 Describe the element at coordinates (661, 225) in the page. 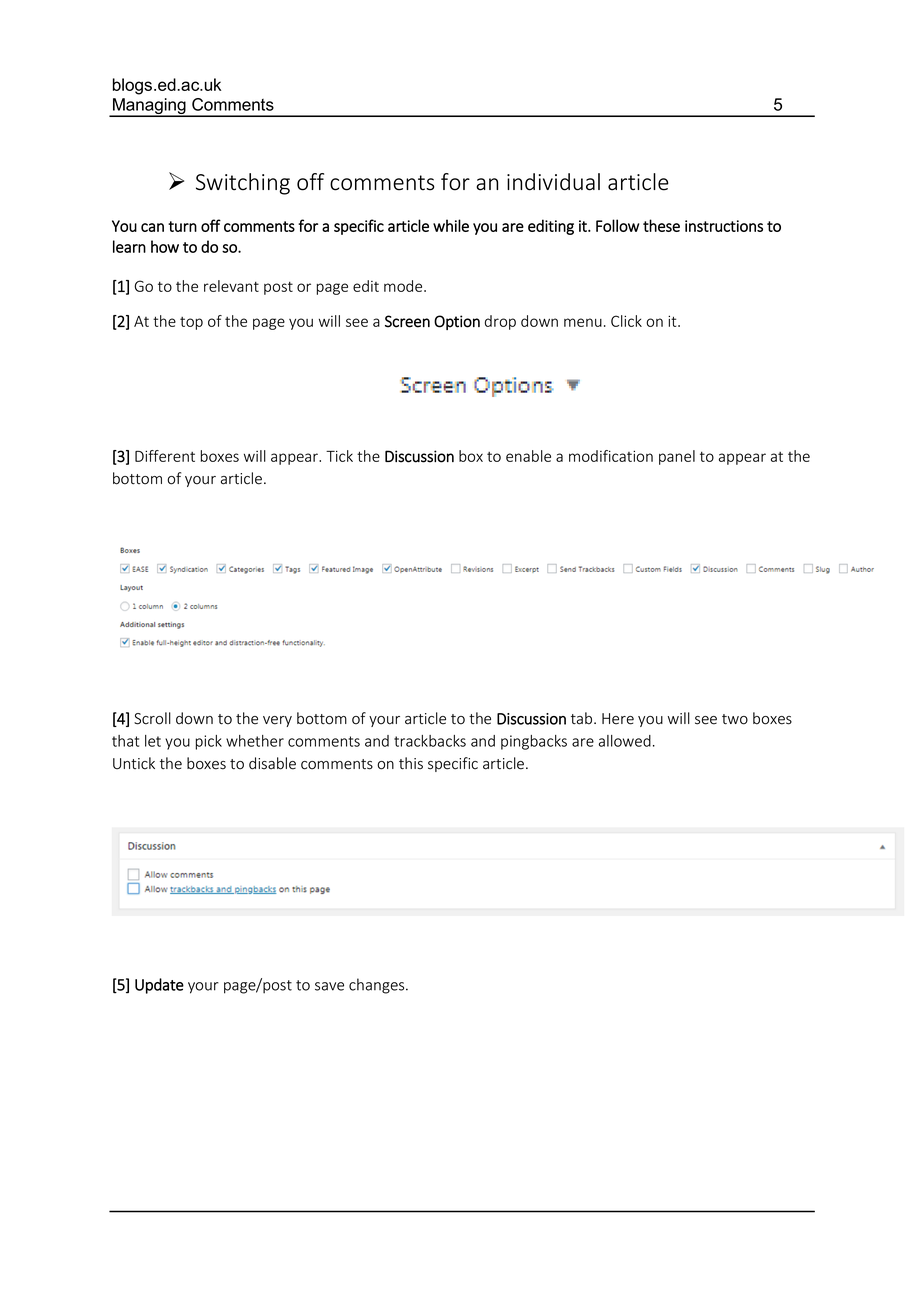

I see `these` at that location.
